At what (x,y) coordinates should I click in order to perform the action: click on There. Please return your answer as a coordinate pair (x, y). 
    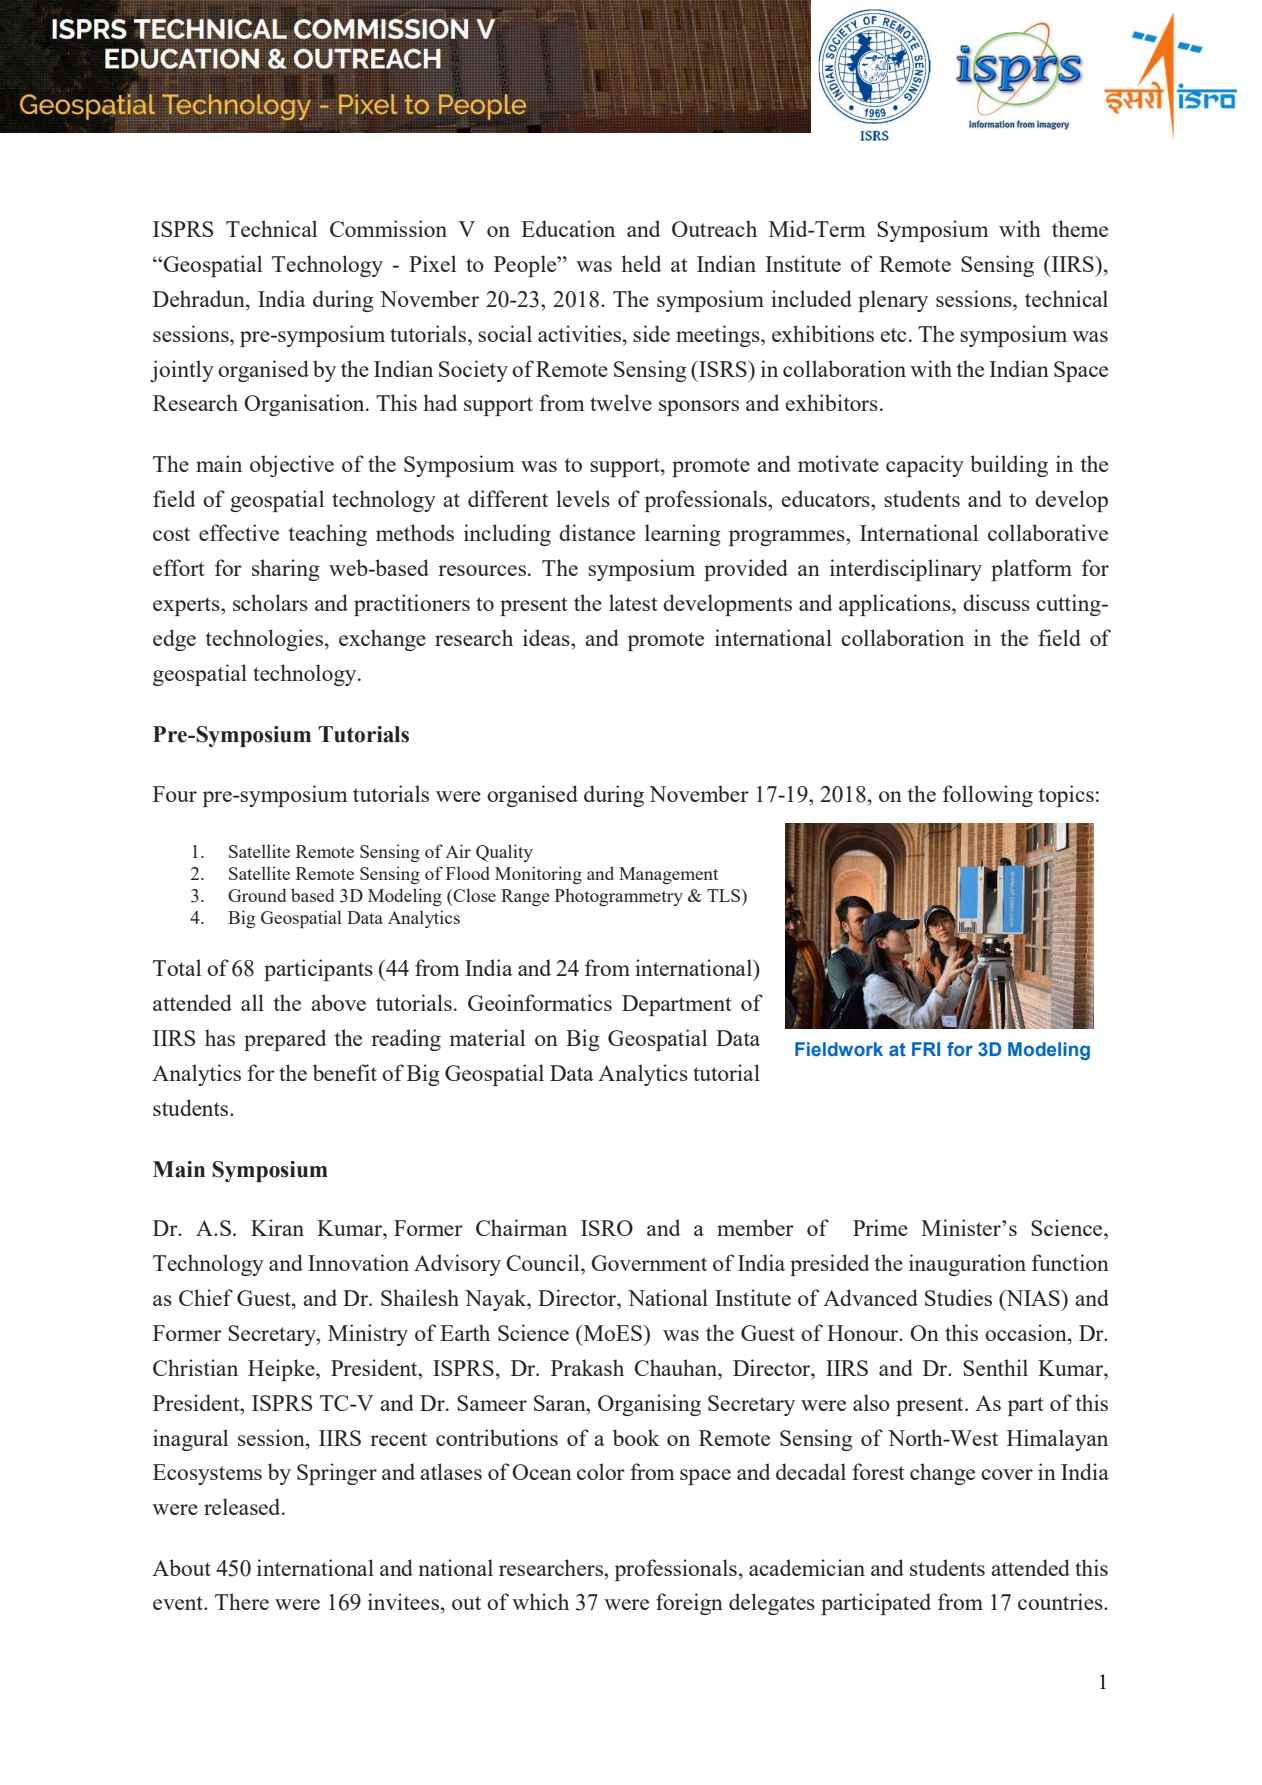
    Looking at the image, I should click on (242, 1601).
